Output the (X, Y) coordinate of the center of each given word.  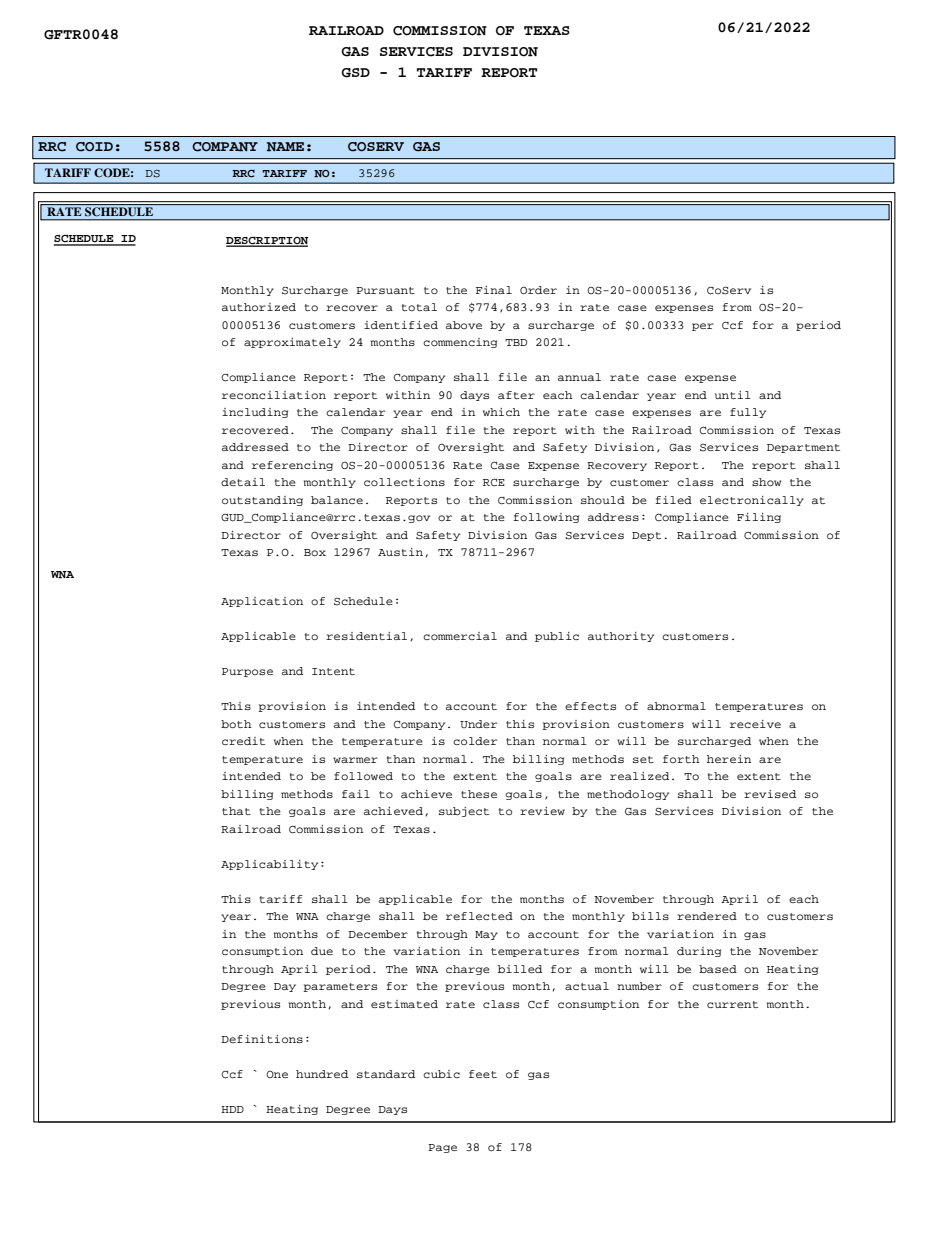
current (732, 1004)
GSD (355, 73)
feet (483, 1074)
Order (538, 290)
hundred (322, 1074)
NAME (285, 147)
